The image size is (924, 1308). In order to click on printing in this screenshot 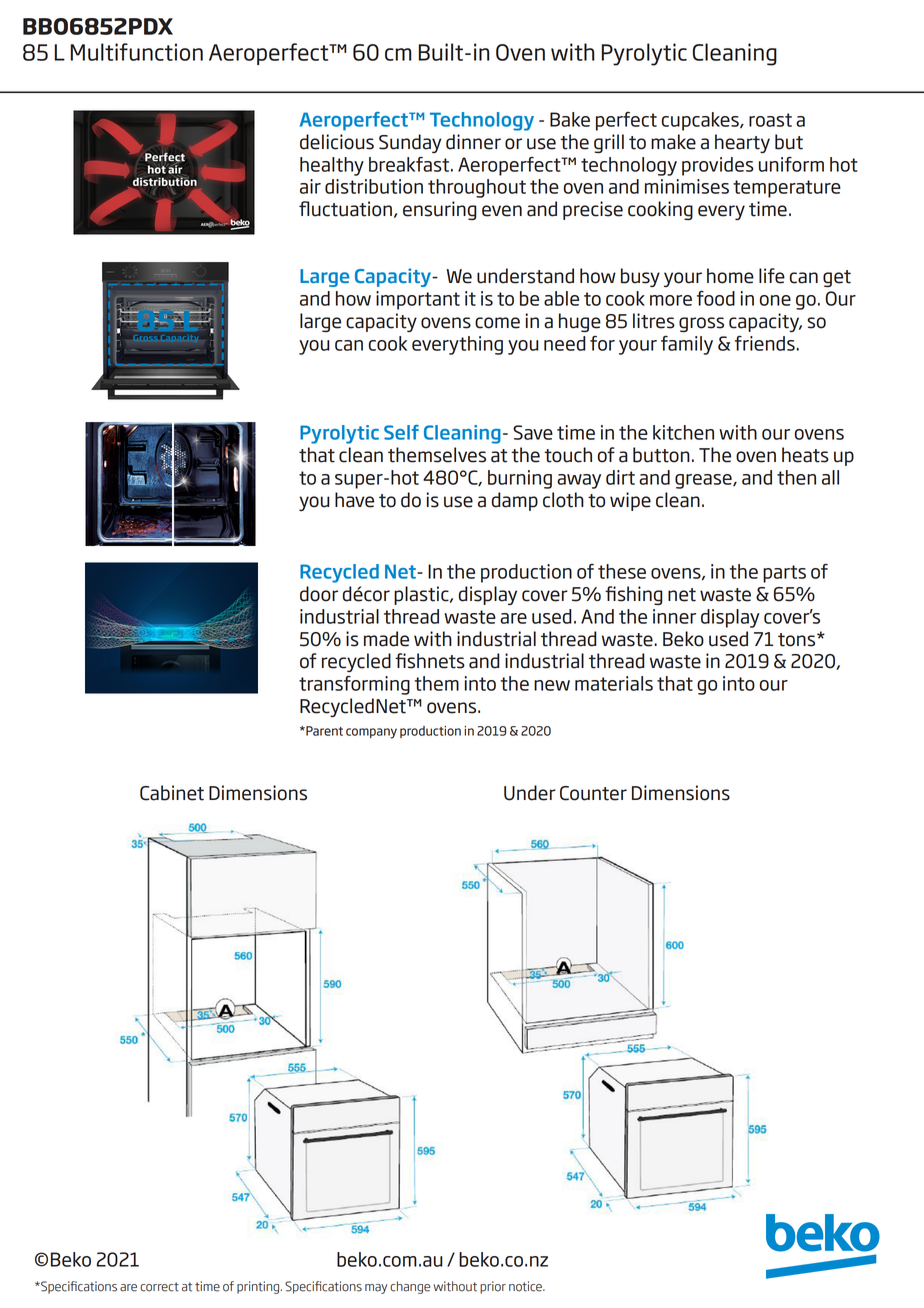, I will do `click(258, 1287)`.
